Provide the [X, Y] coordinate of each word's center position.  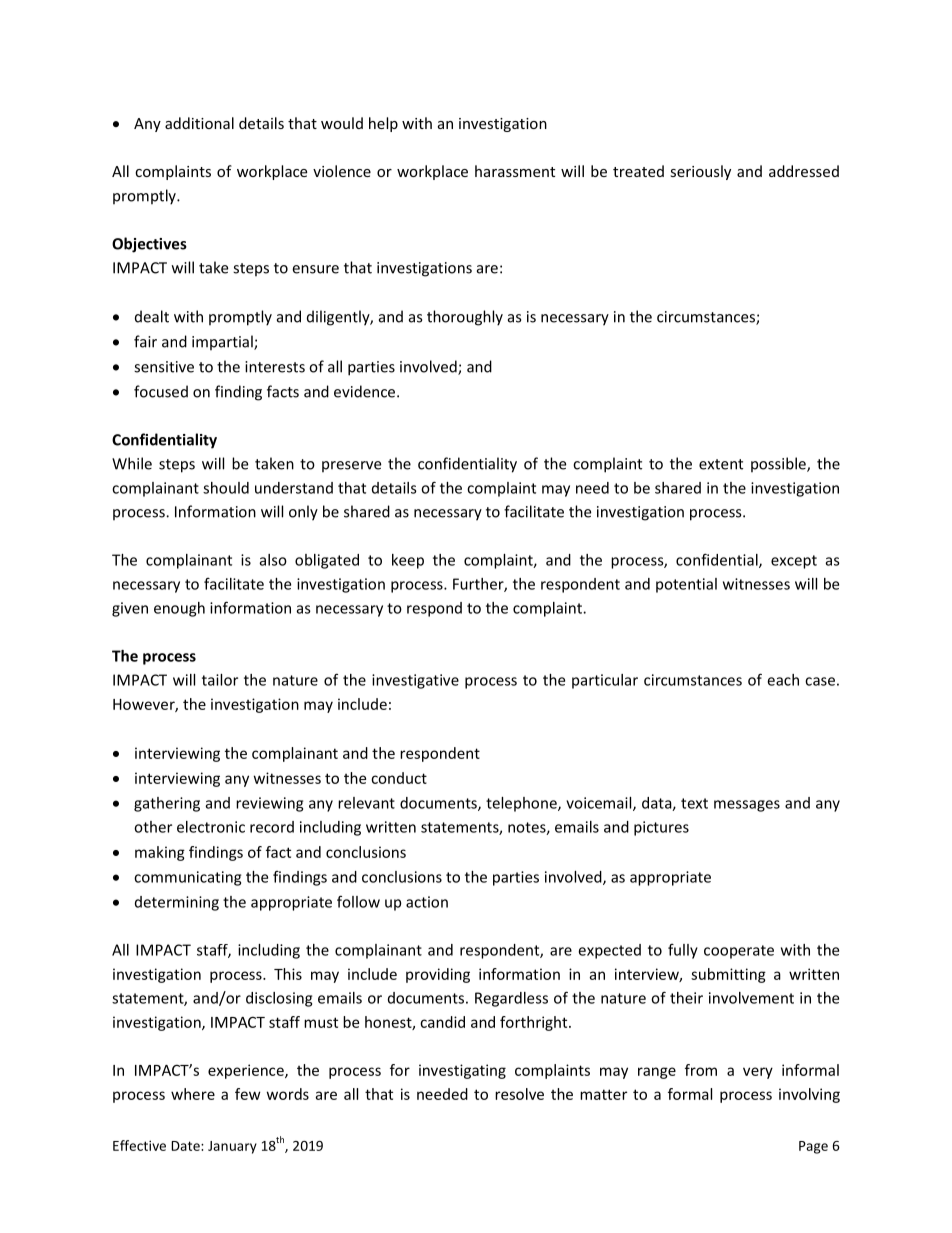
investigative [415, 681]
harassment [515, 171]
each [783, 680]
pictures [661, 828]
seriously [700, 172]
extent [721, 464]
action [427, 902]
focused [161, 391]
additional [199, 123]
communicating [187, 878]
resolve [519, 1094]
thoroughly [465, 318]
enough [179, 609]
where [193, 1094]
